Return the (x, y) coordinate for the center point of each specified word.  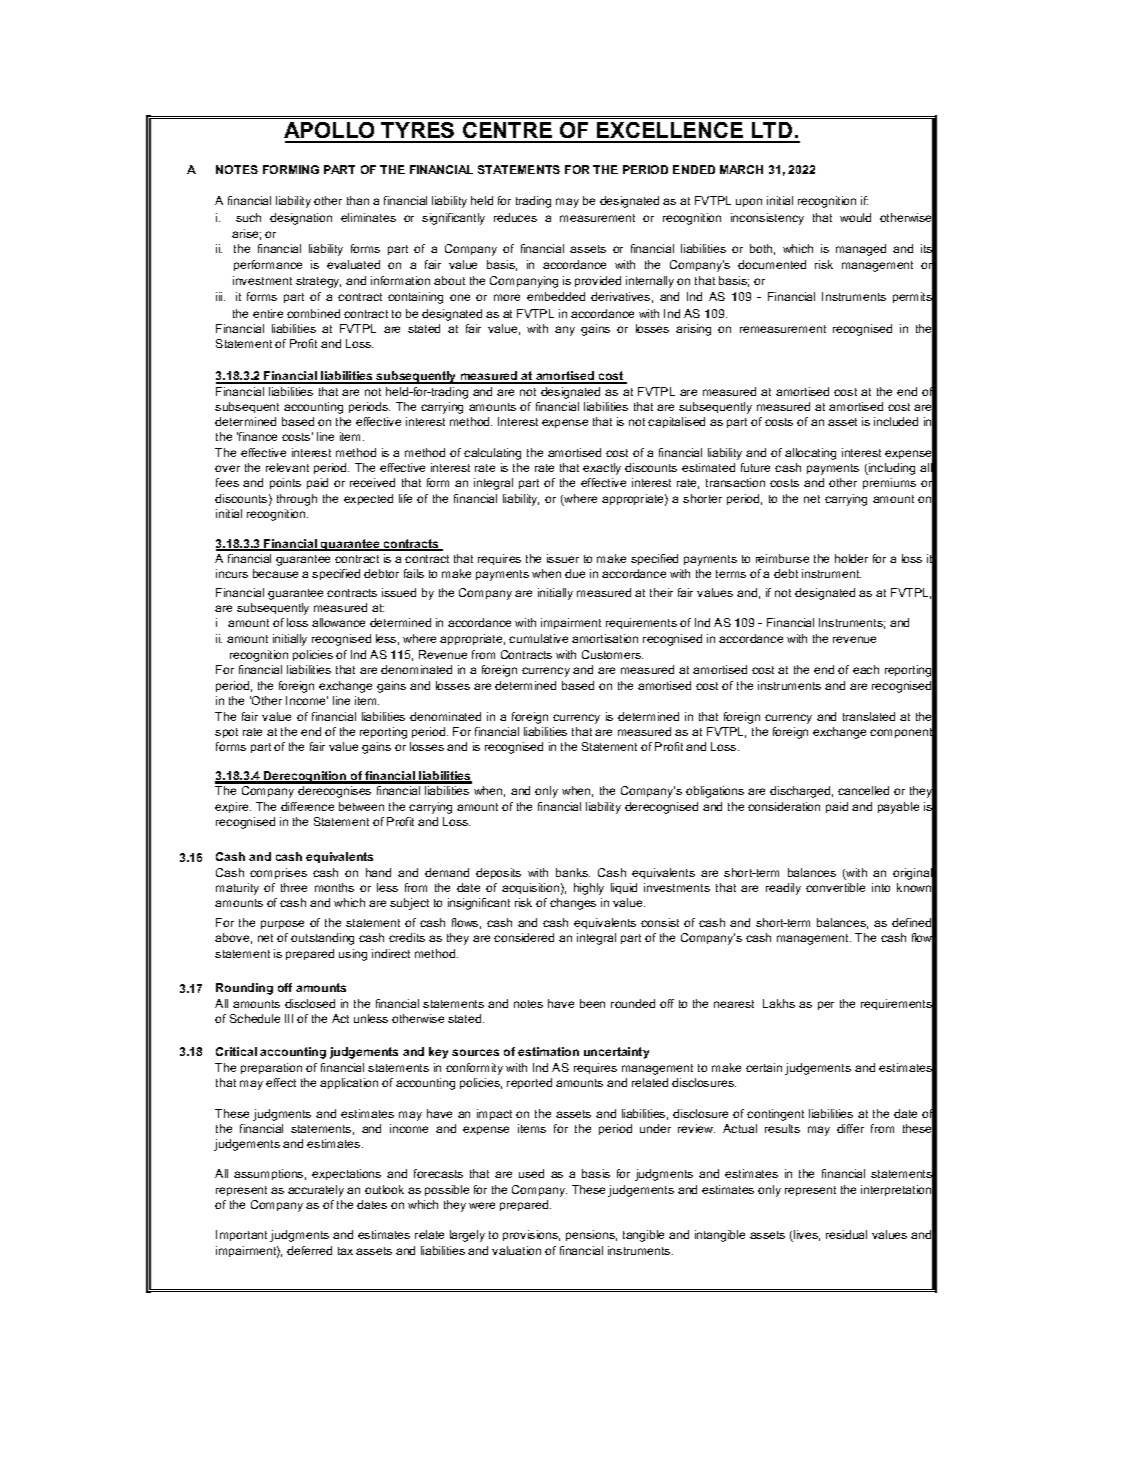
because (275, 573)
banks (573, 872)
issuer (563, 558)
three (294, 887)
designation (301, 219)
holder (851, 558)
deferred (309, 1250)
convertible (835, 887)
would (855, 217)
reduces (515, 217)
